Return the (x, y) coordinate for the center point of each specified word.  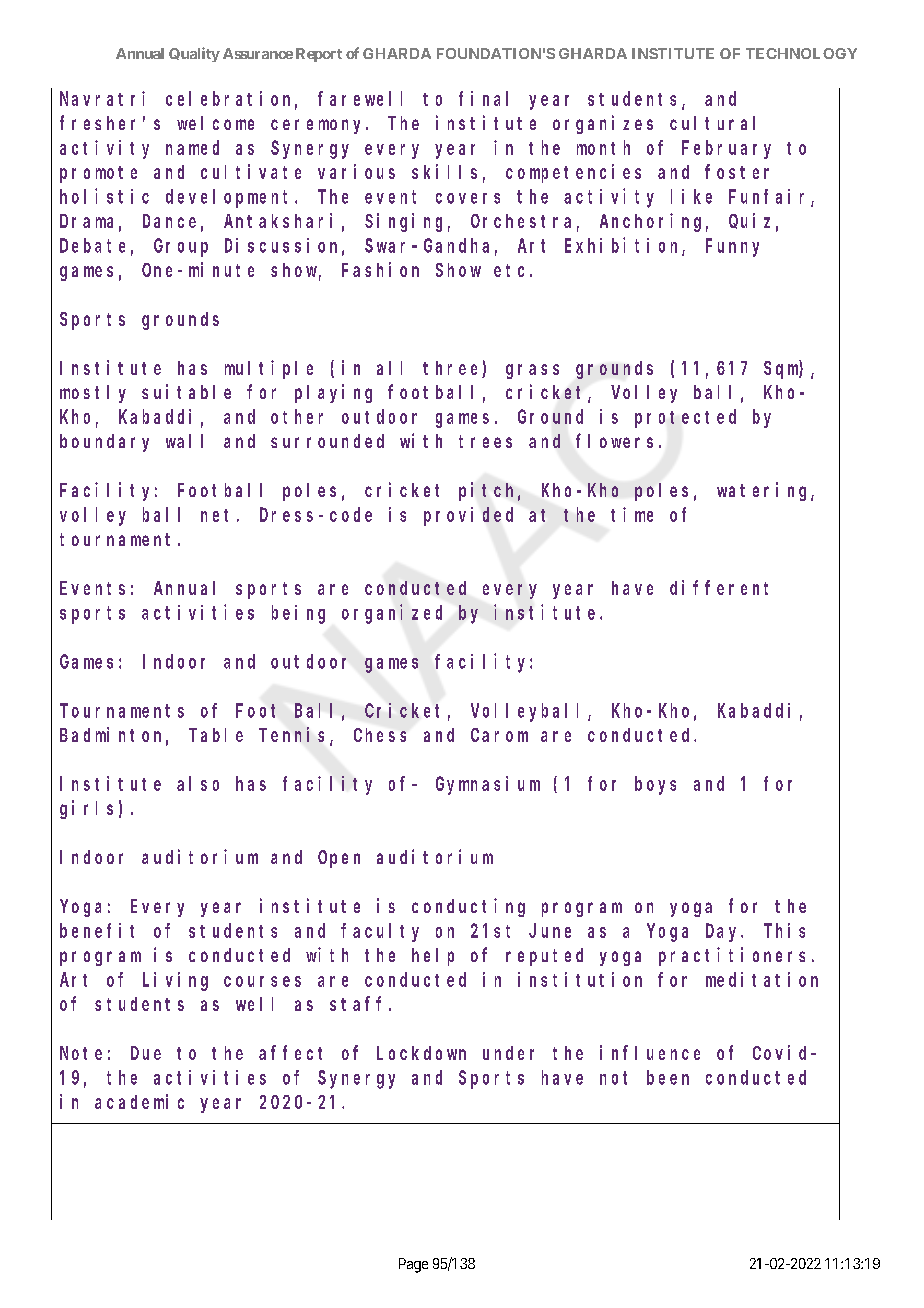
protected (685, 418)
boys (655, 785)
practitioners (732, 956)
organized (392, 614)
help (433, 957)
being (298, 614)
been (668, 1077)
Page (413, 1265)
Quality (194, 54)
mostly (93, 394)
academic (139, 1101)
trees (485, 441)
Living (175, 981)
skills (444, 171)
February (726, 149)
